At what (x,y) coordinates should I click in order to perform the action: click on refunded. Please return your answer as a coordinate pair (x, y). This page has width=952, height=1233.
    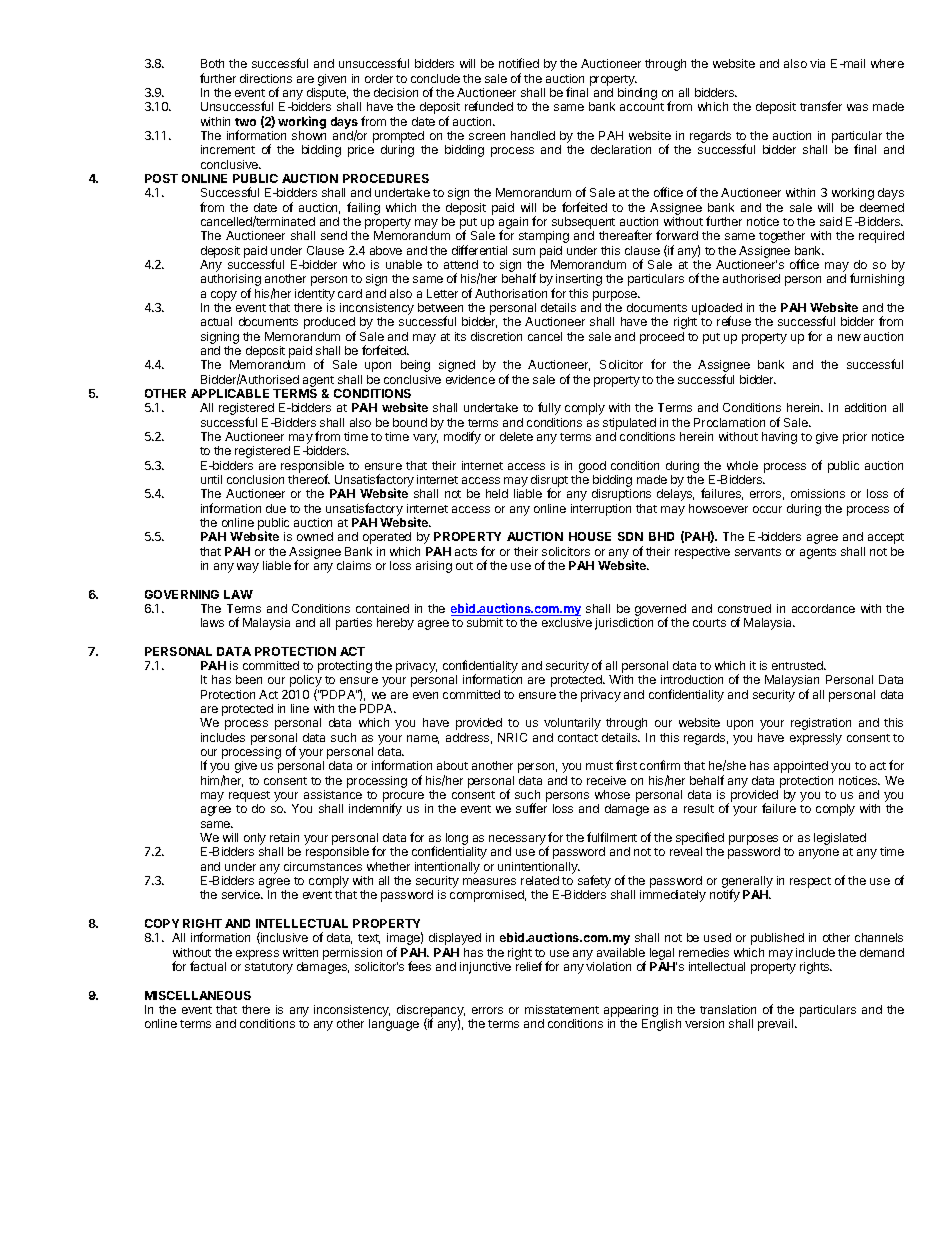
    Looking at the image, I should click on (489, 106).
